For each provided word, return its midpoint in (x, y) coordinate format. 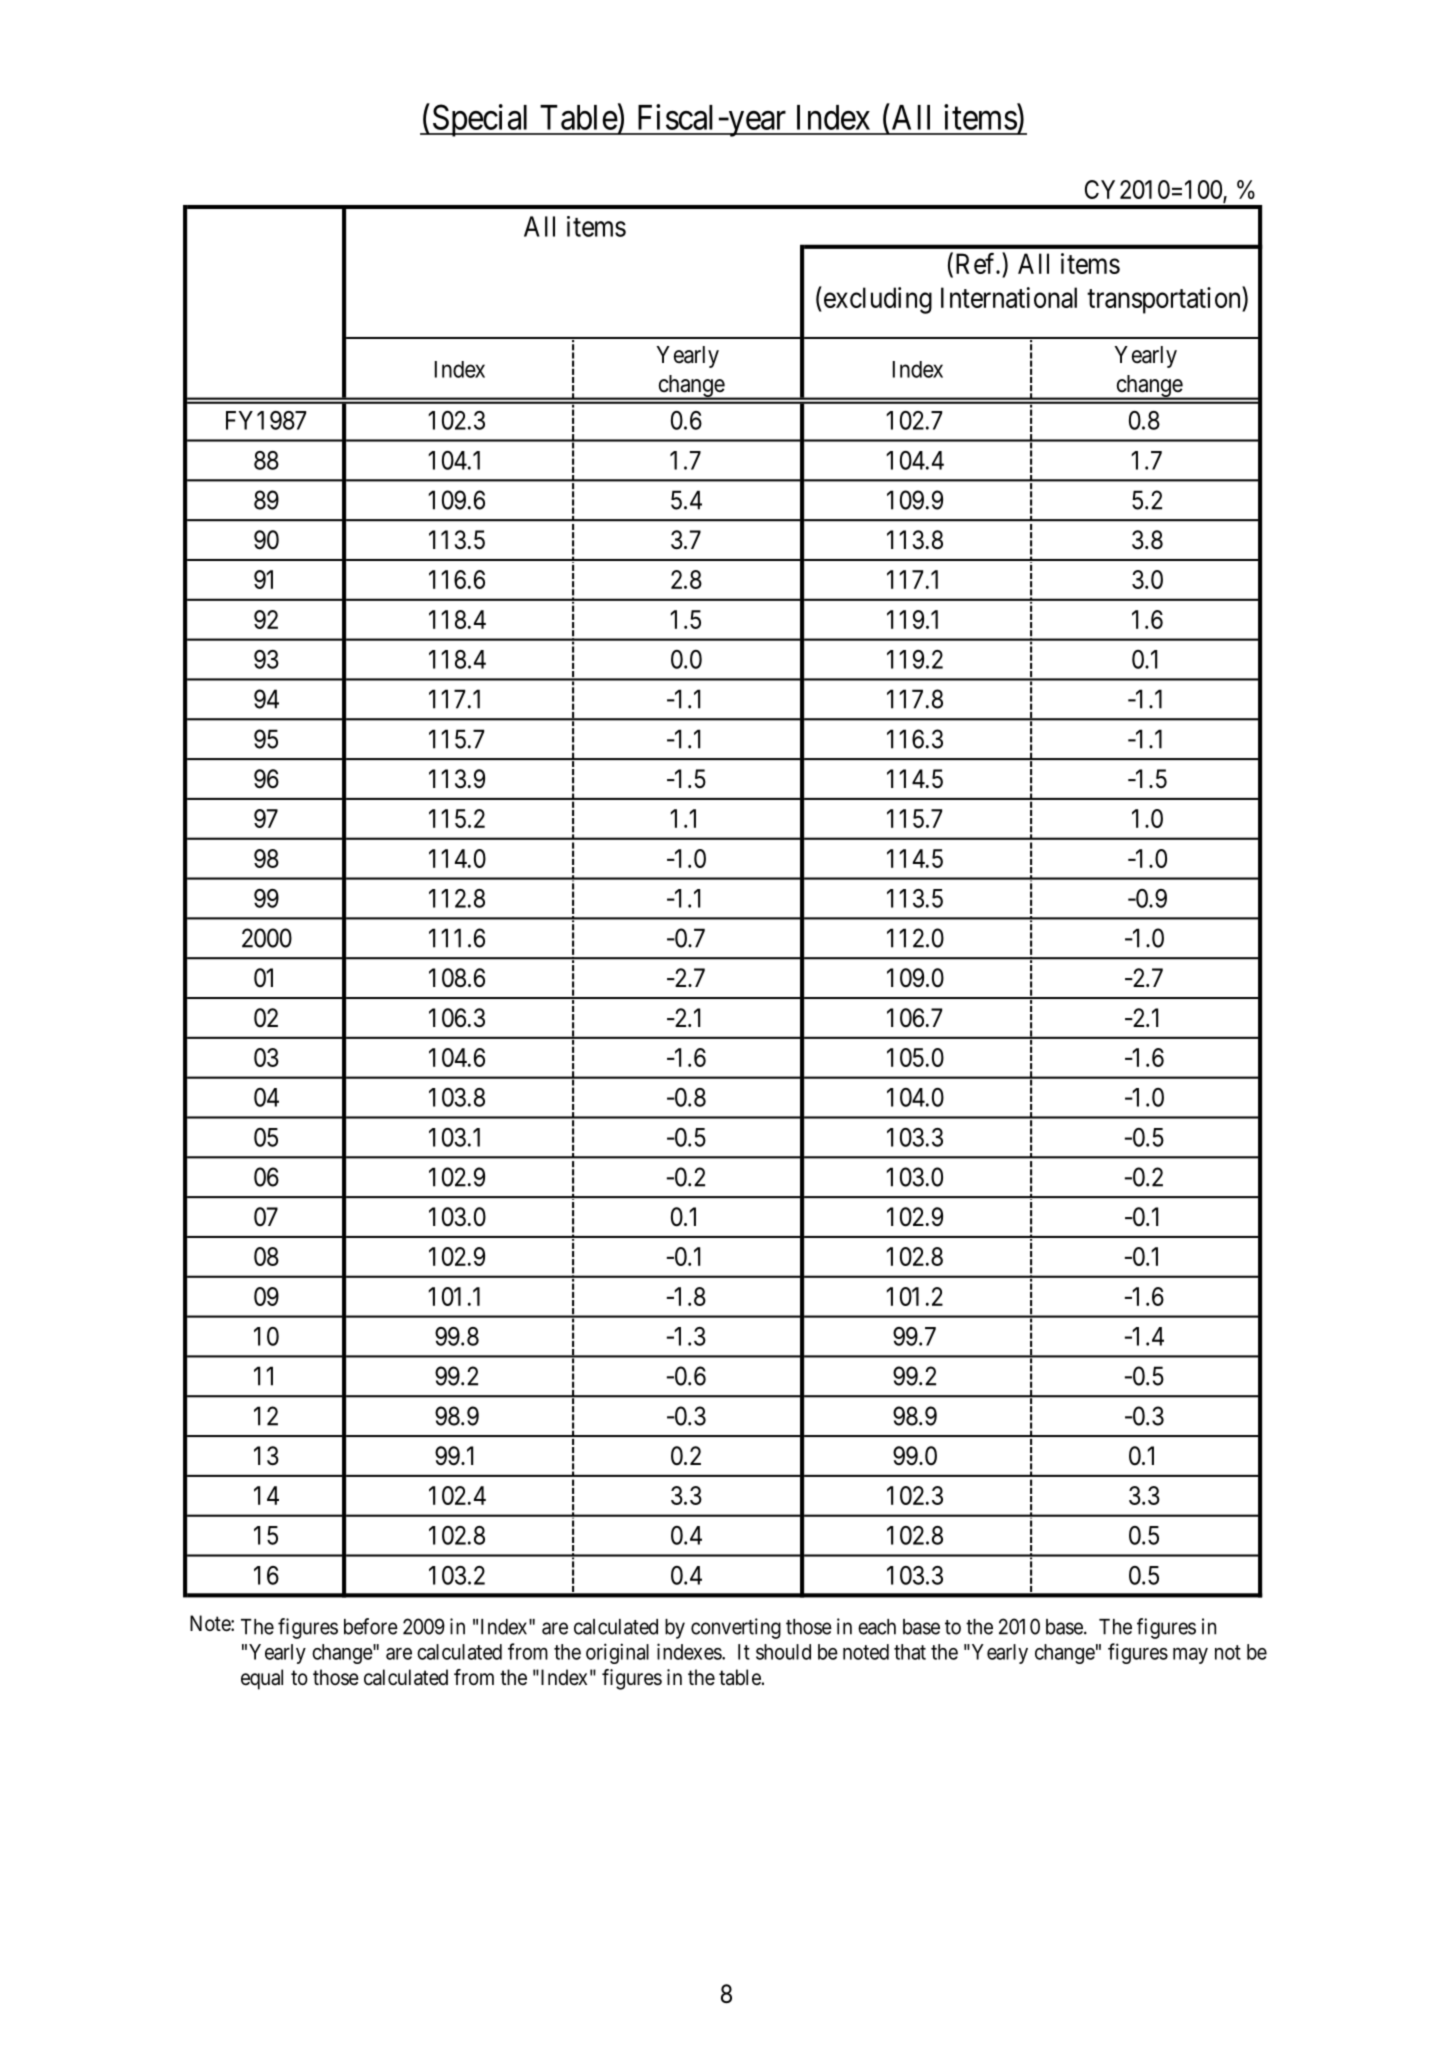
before (371, 1626)
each (877, 1627)
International (1009, 297)
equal (262, 1679)
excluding (876, 300)
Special (481, 120)
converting (736, 1628)
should (783, 1652)
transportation (1165, 300)
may (1190, 1655)
